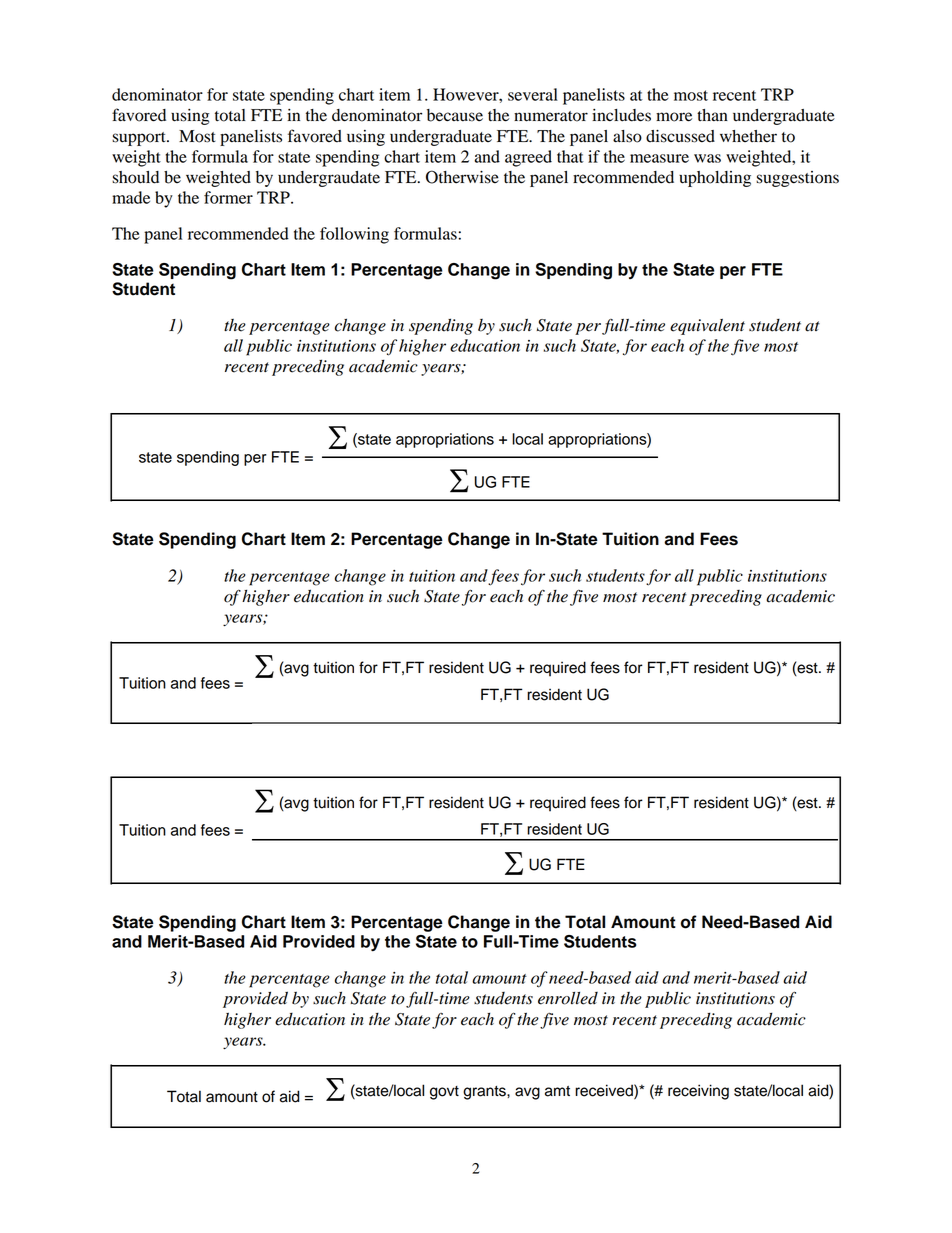  Describe the element at coordinates (568, 998) in the page. I see `enrolled` at that location.
